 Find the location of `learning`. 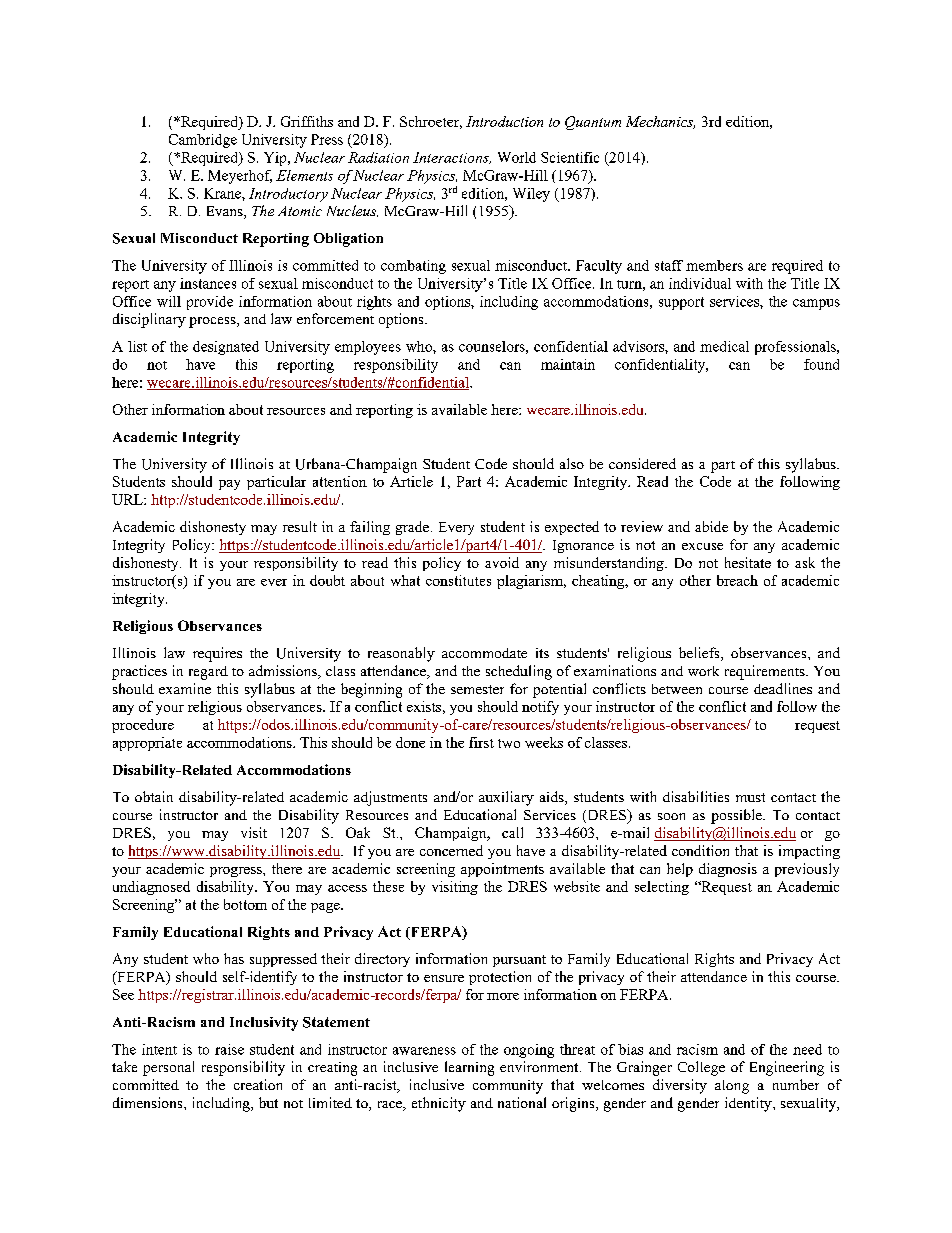

learning is located at coordinates (469, 1068).
